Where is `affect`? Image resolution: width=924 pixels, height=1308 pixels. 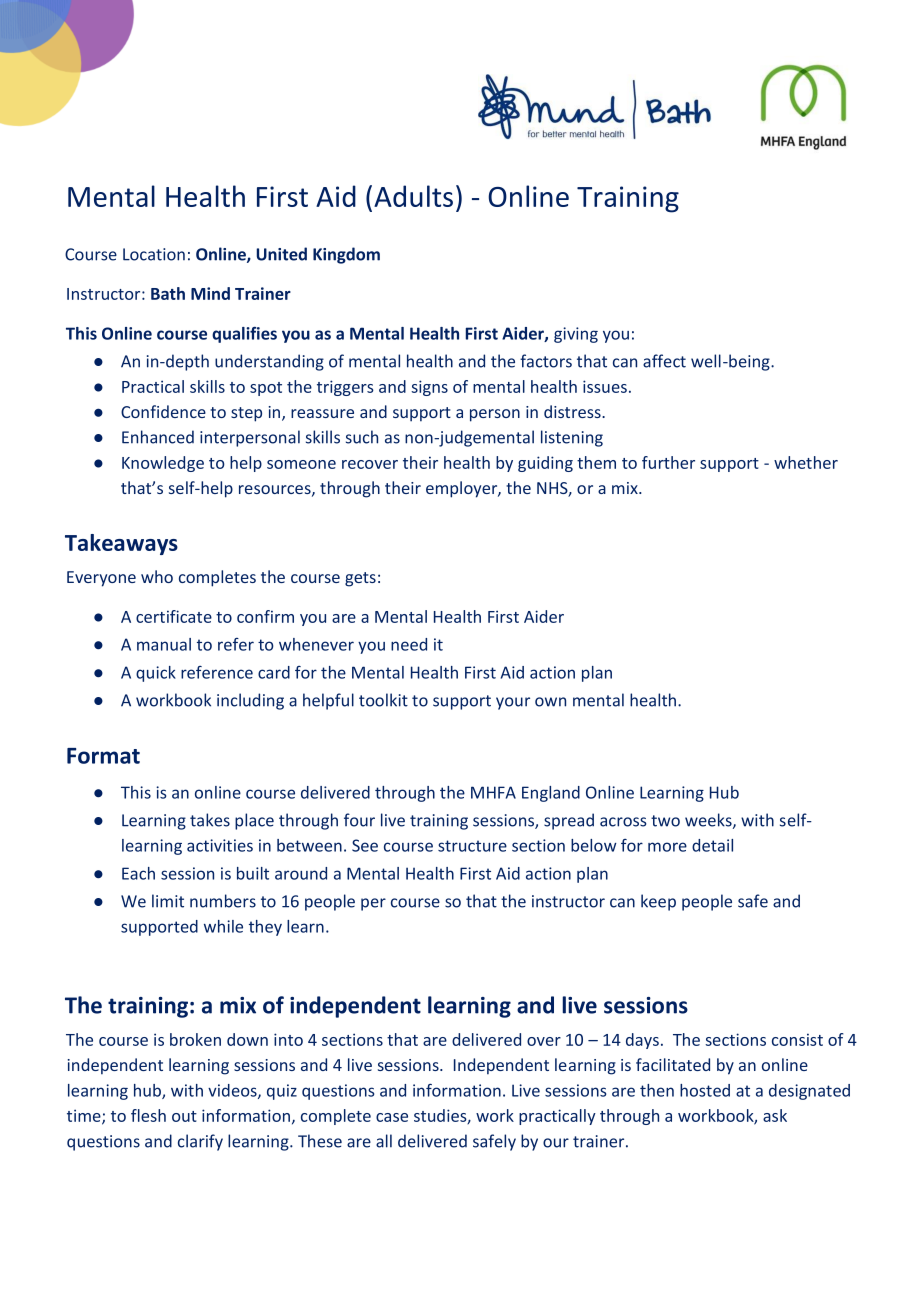
affect is located at coordinates (664, 361).
